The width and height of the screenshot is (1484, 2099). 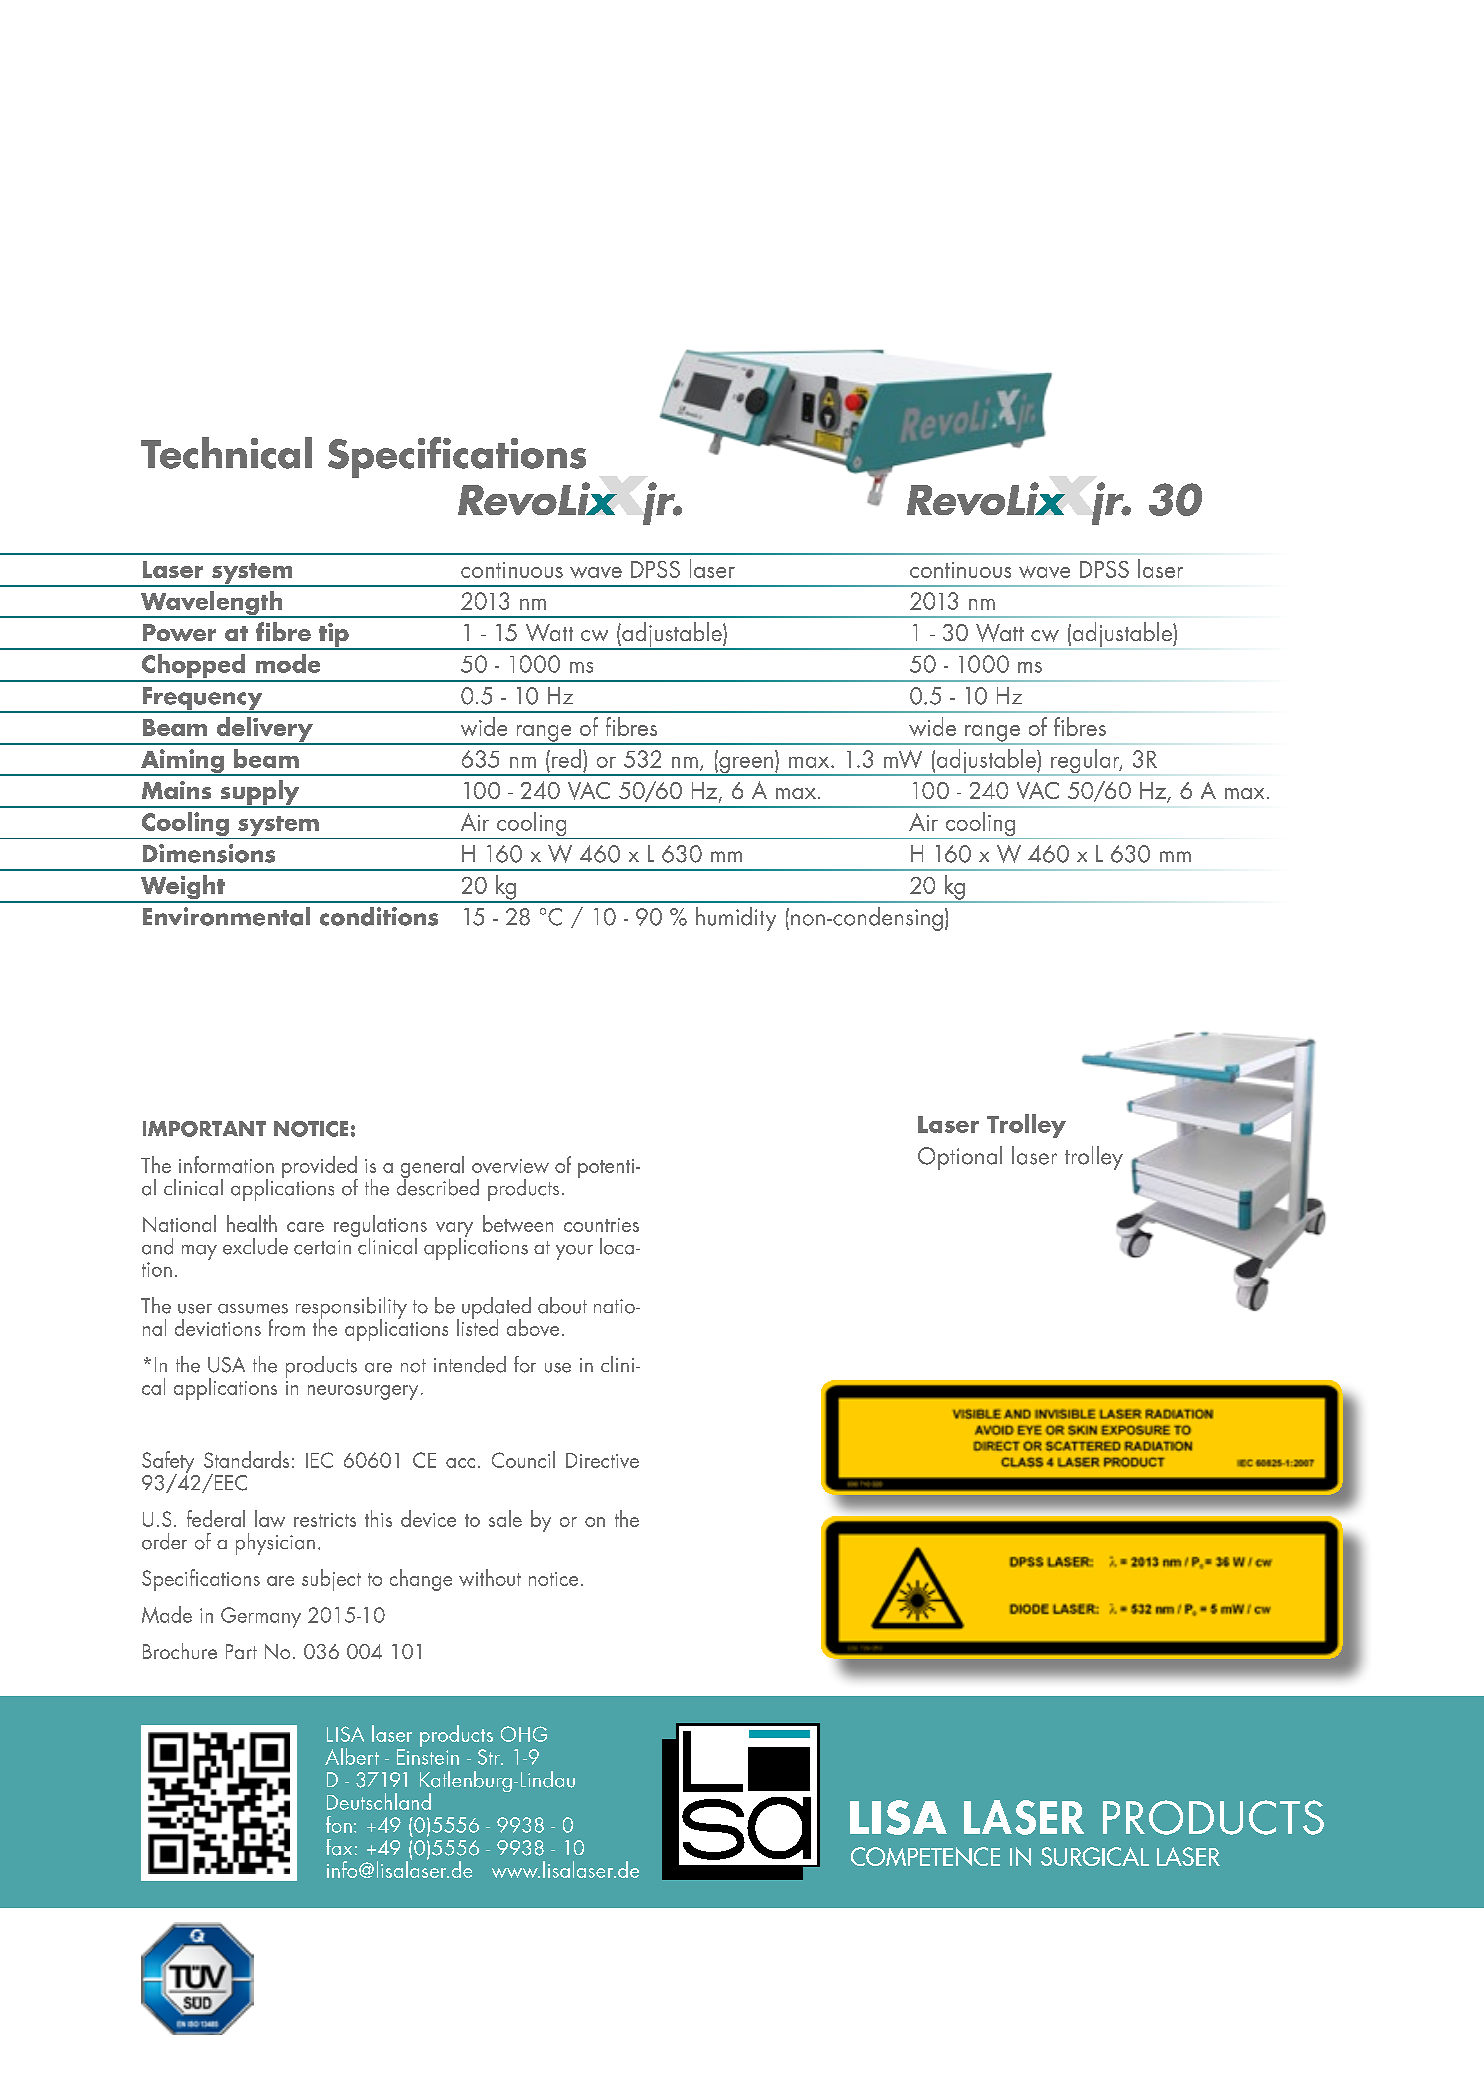 I want to click on regular, so click(x=1085, y=762).
